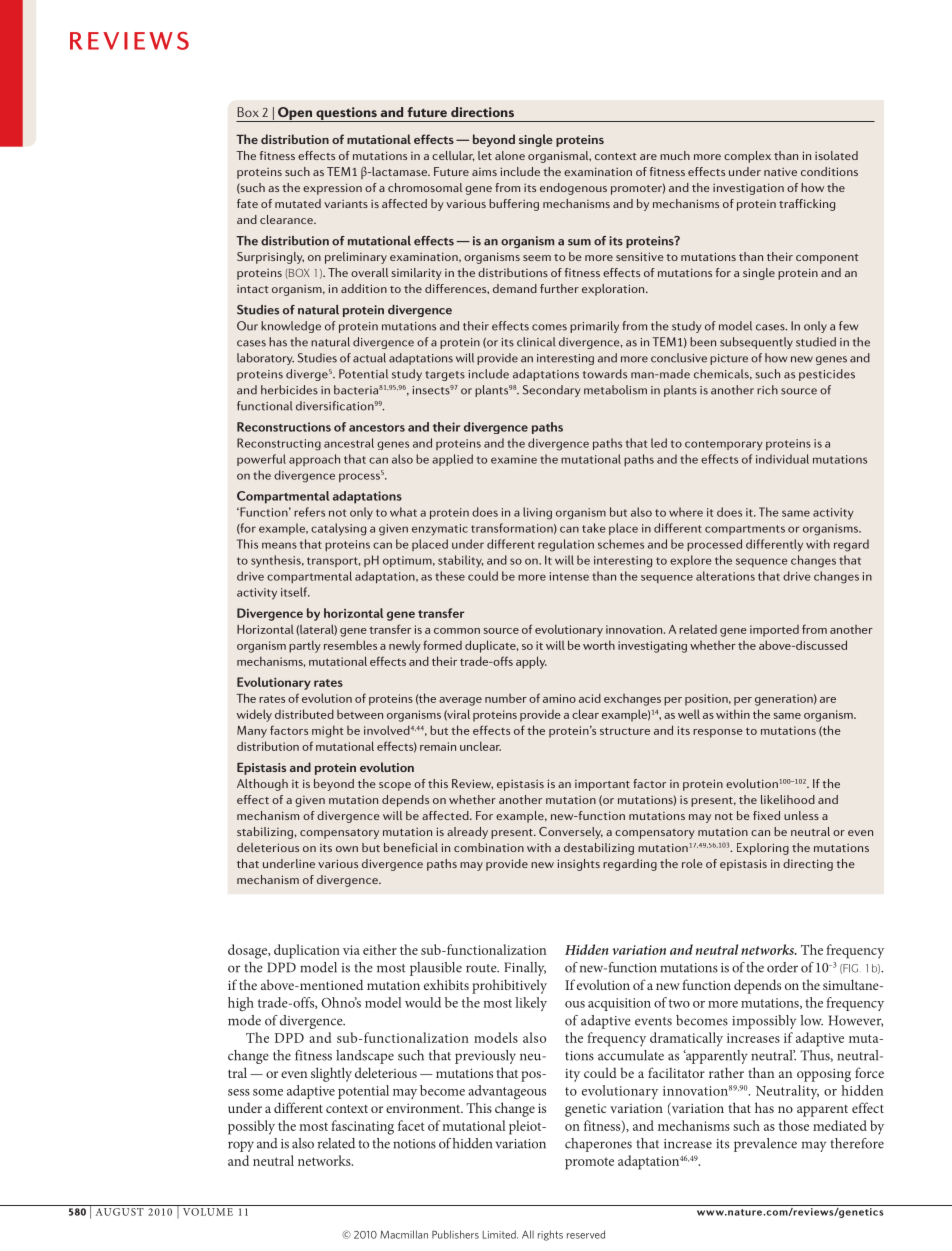 This page has width=952, height=1251. Describe the element at coordinates (767, 390) in the page. I see `rich` at that location.
